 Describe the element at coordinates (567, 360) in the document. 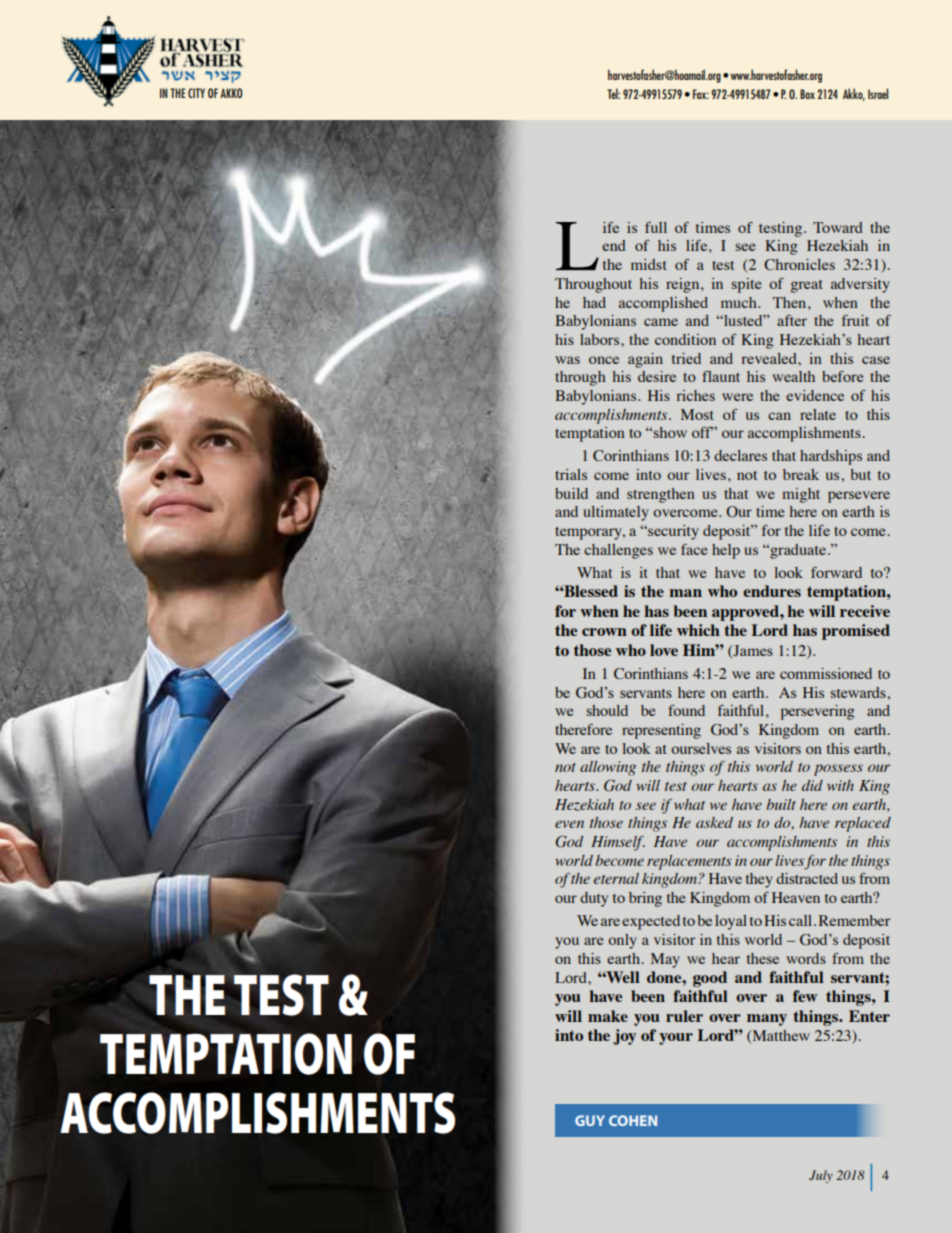

I see `was` at that location.
